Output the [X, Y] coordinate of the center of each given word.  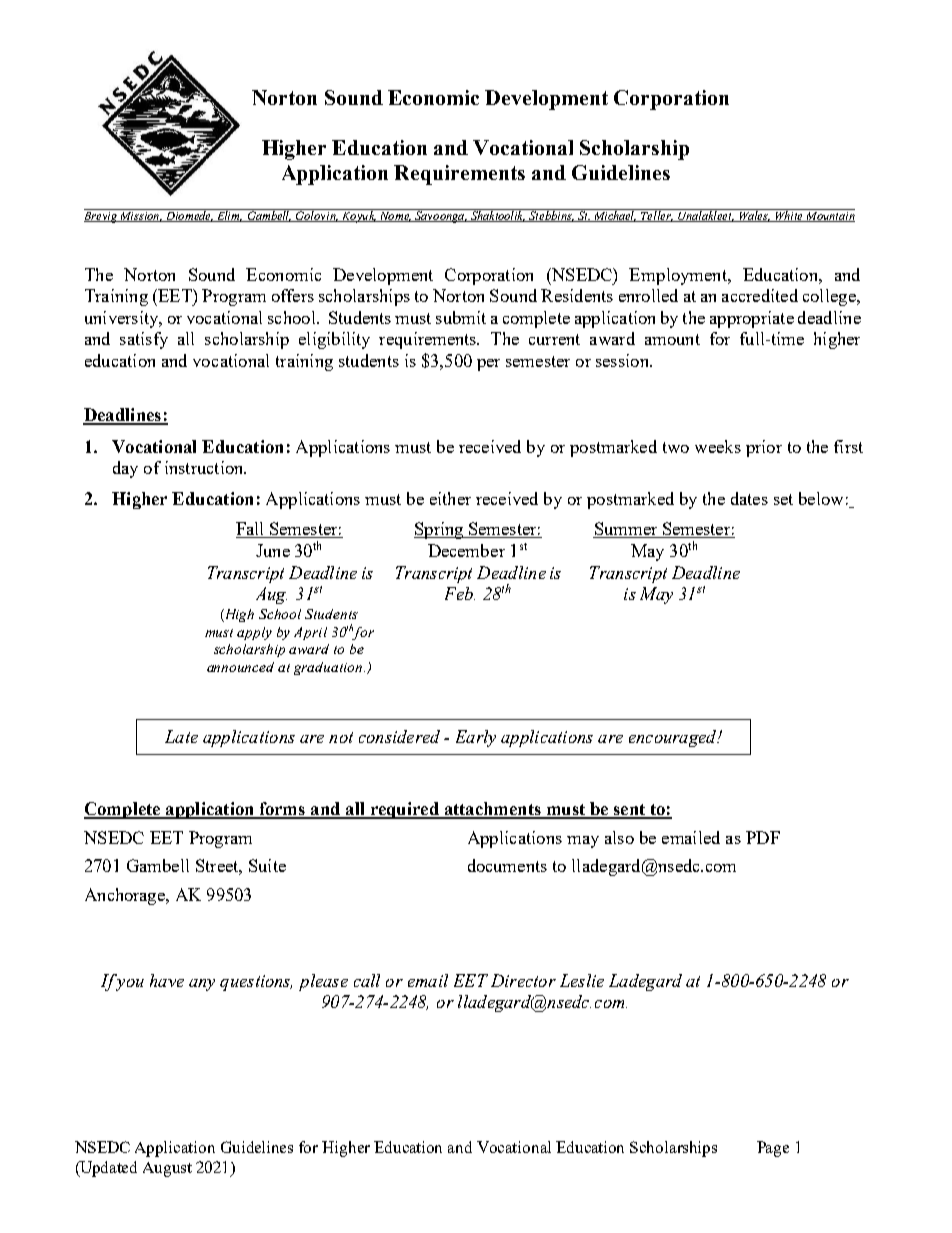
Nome [394, 215]
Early [476, 738]
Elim [228, 215]
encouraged [674, 738]
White [789, 215]
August [167, 1169]
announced [240, 667]
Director [523, 980]
